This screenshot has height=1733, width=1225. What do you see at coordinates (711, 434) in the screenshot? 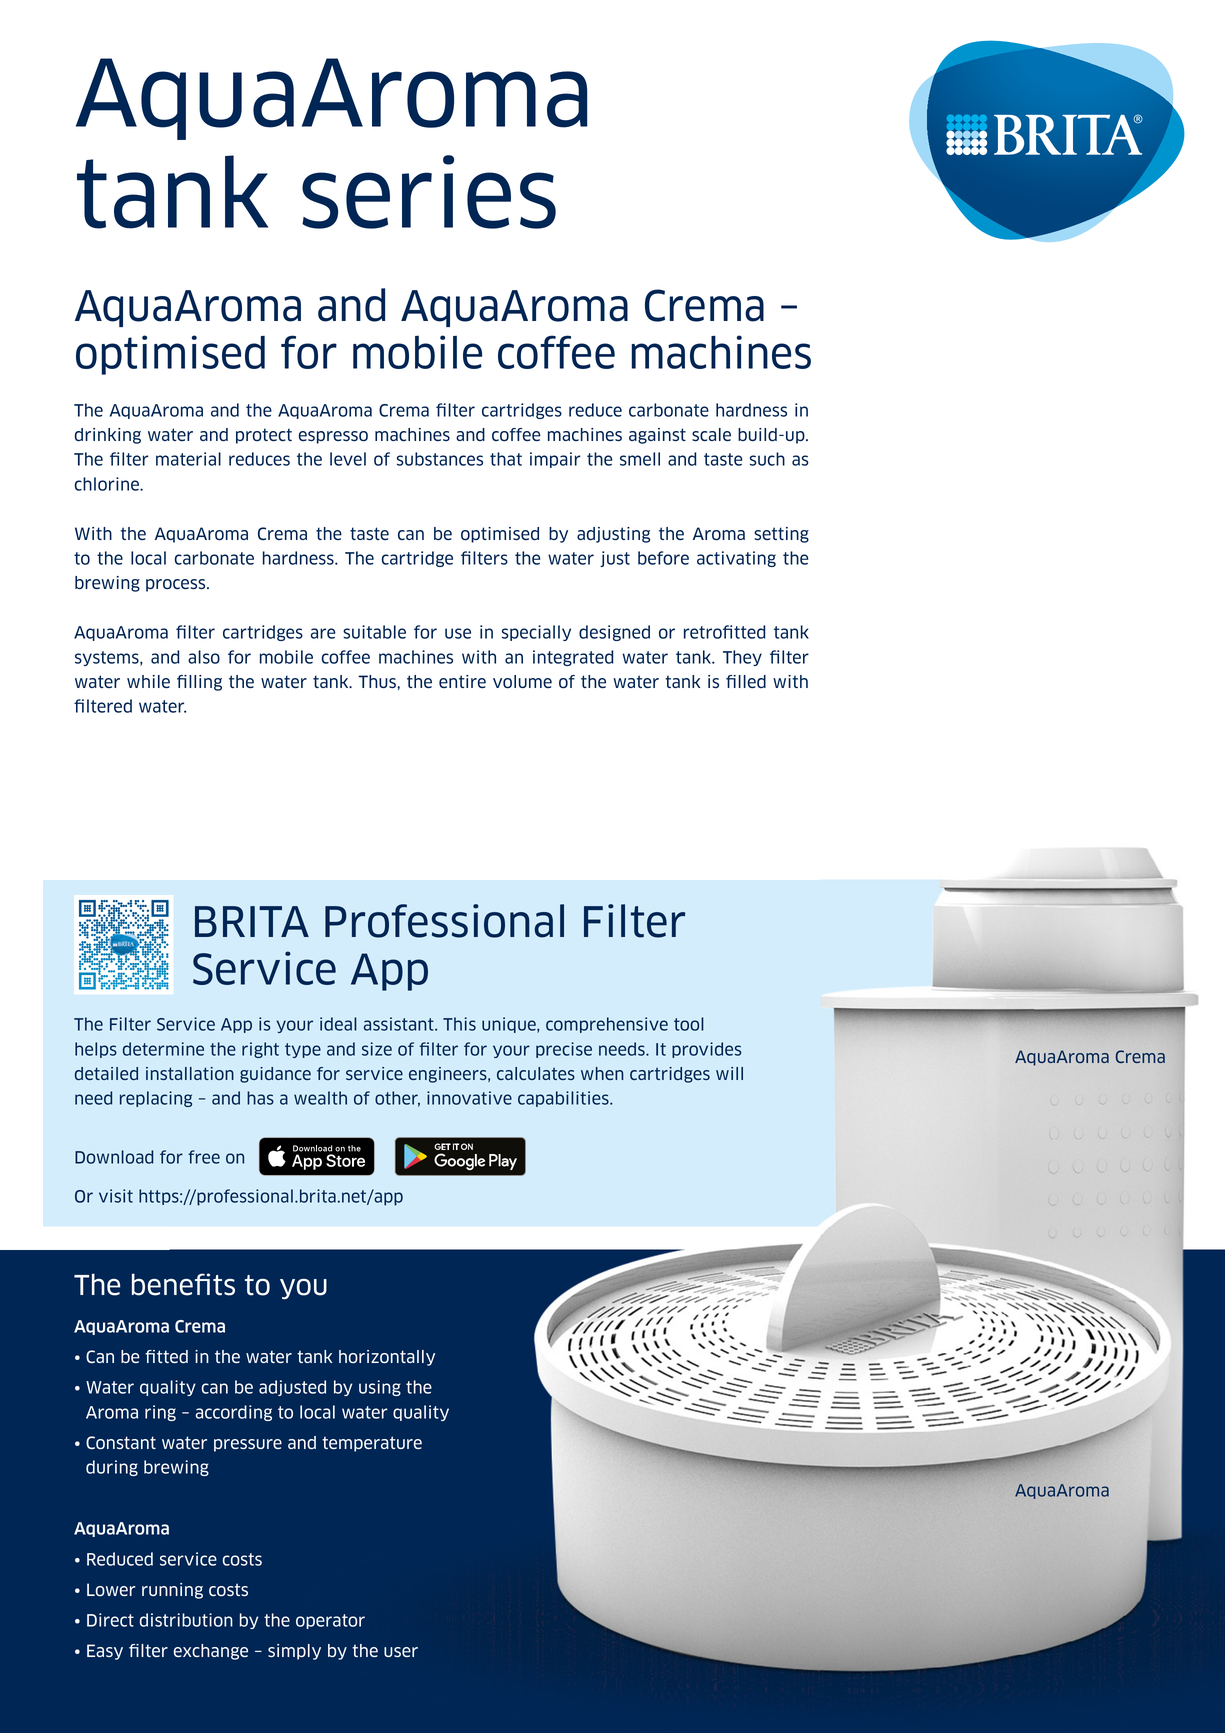
I see `scale` at bounding box center [711, 434].
